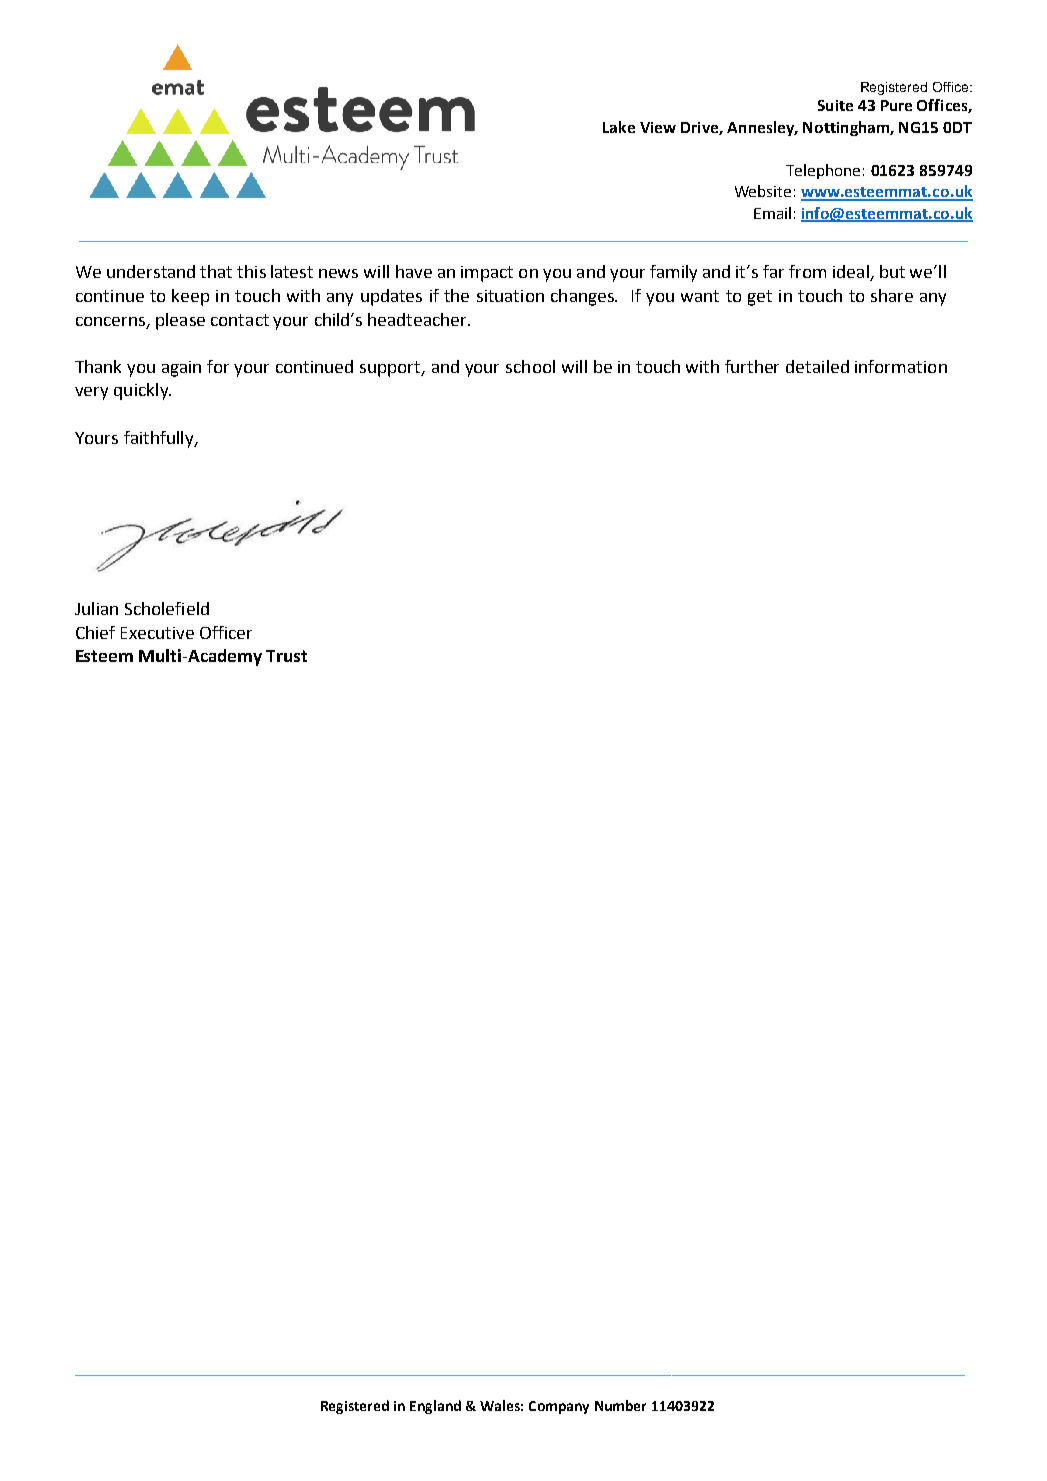 Image resolution: width=1047 pixels, height=1481 pixels. What do you see at coordinates (619, 127) in the screenshot?
I see `Lake` at bounding box center [619, 127].
